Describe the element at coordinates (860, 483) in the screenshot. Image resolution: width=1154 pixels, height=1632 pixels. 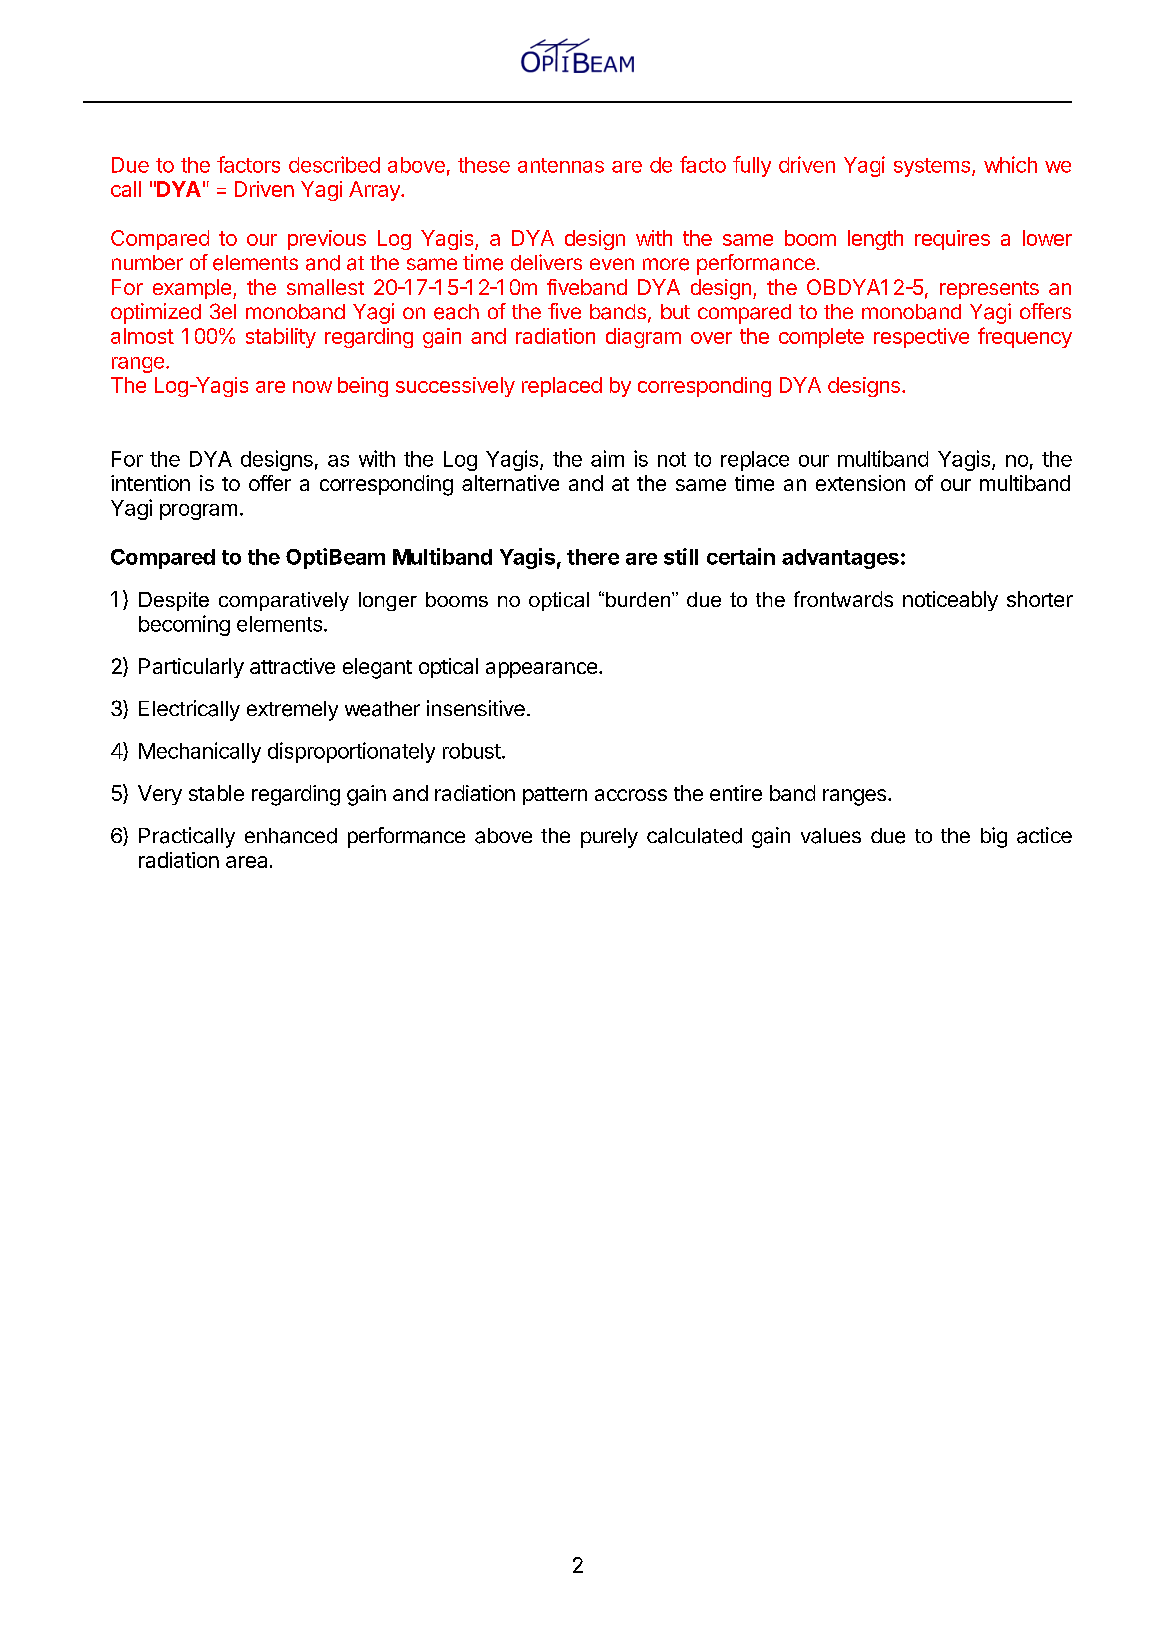
I see `extension` at that location.
